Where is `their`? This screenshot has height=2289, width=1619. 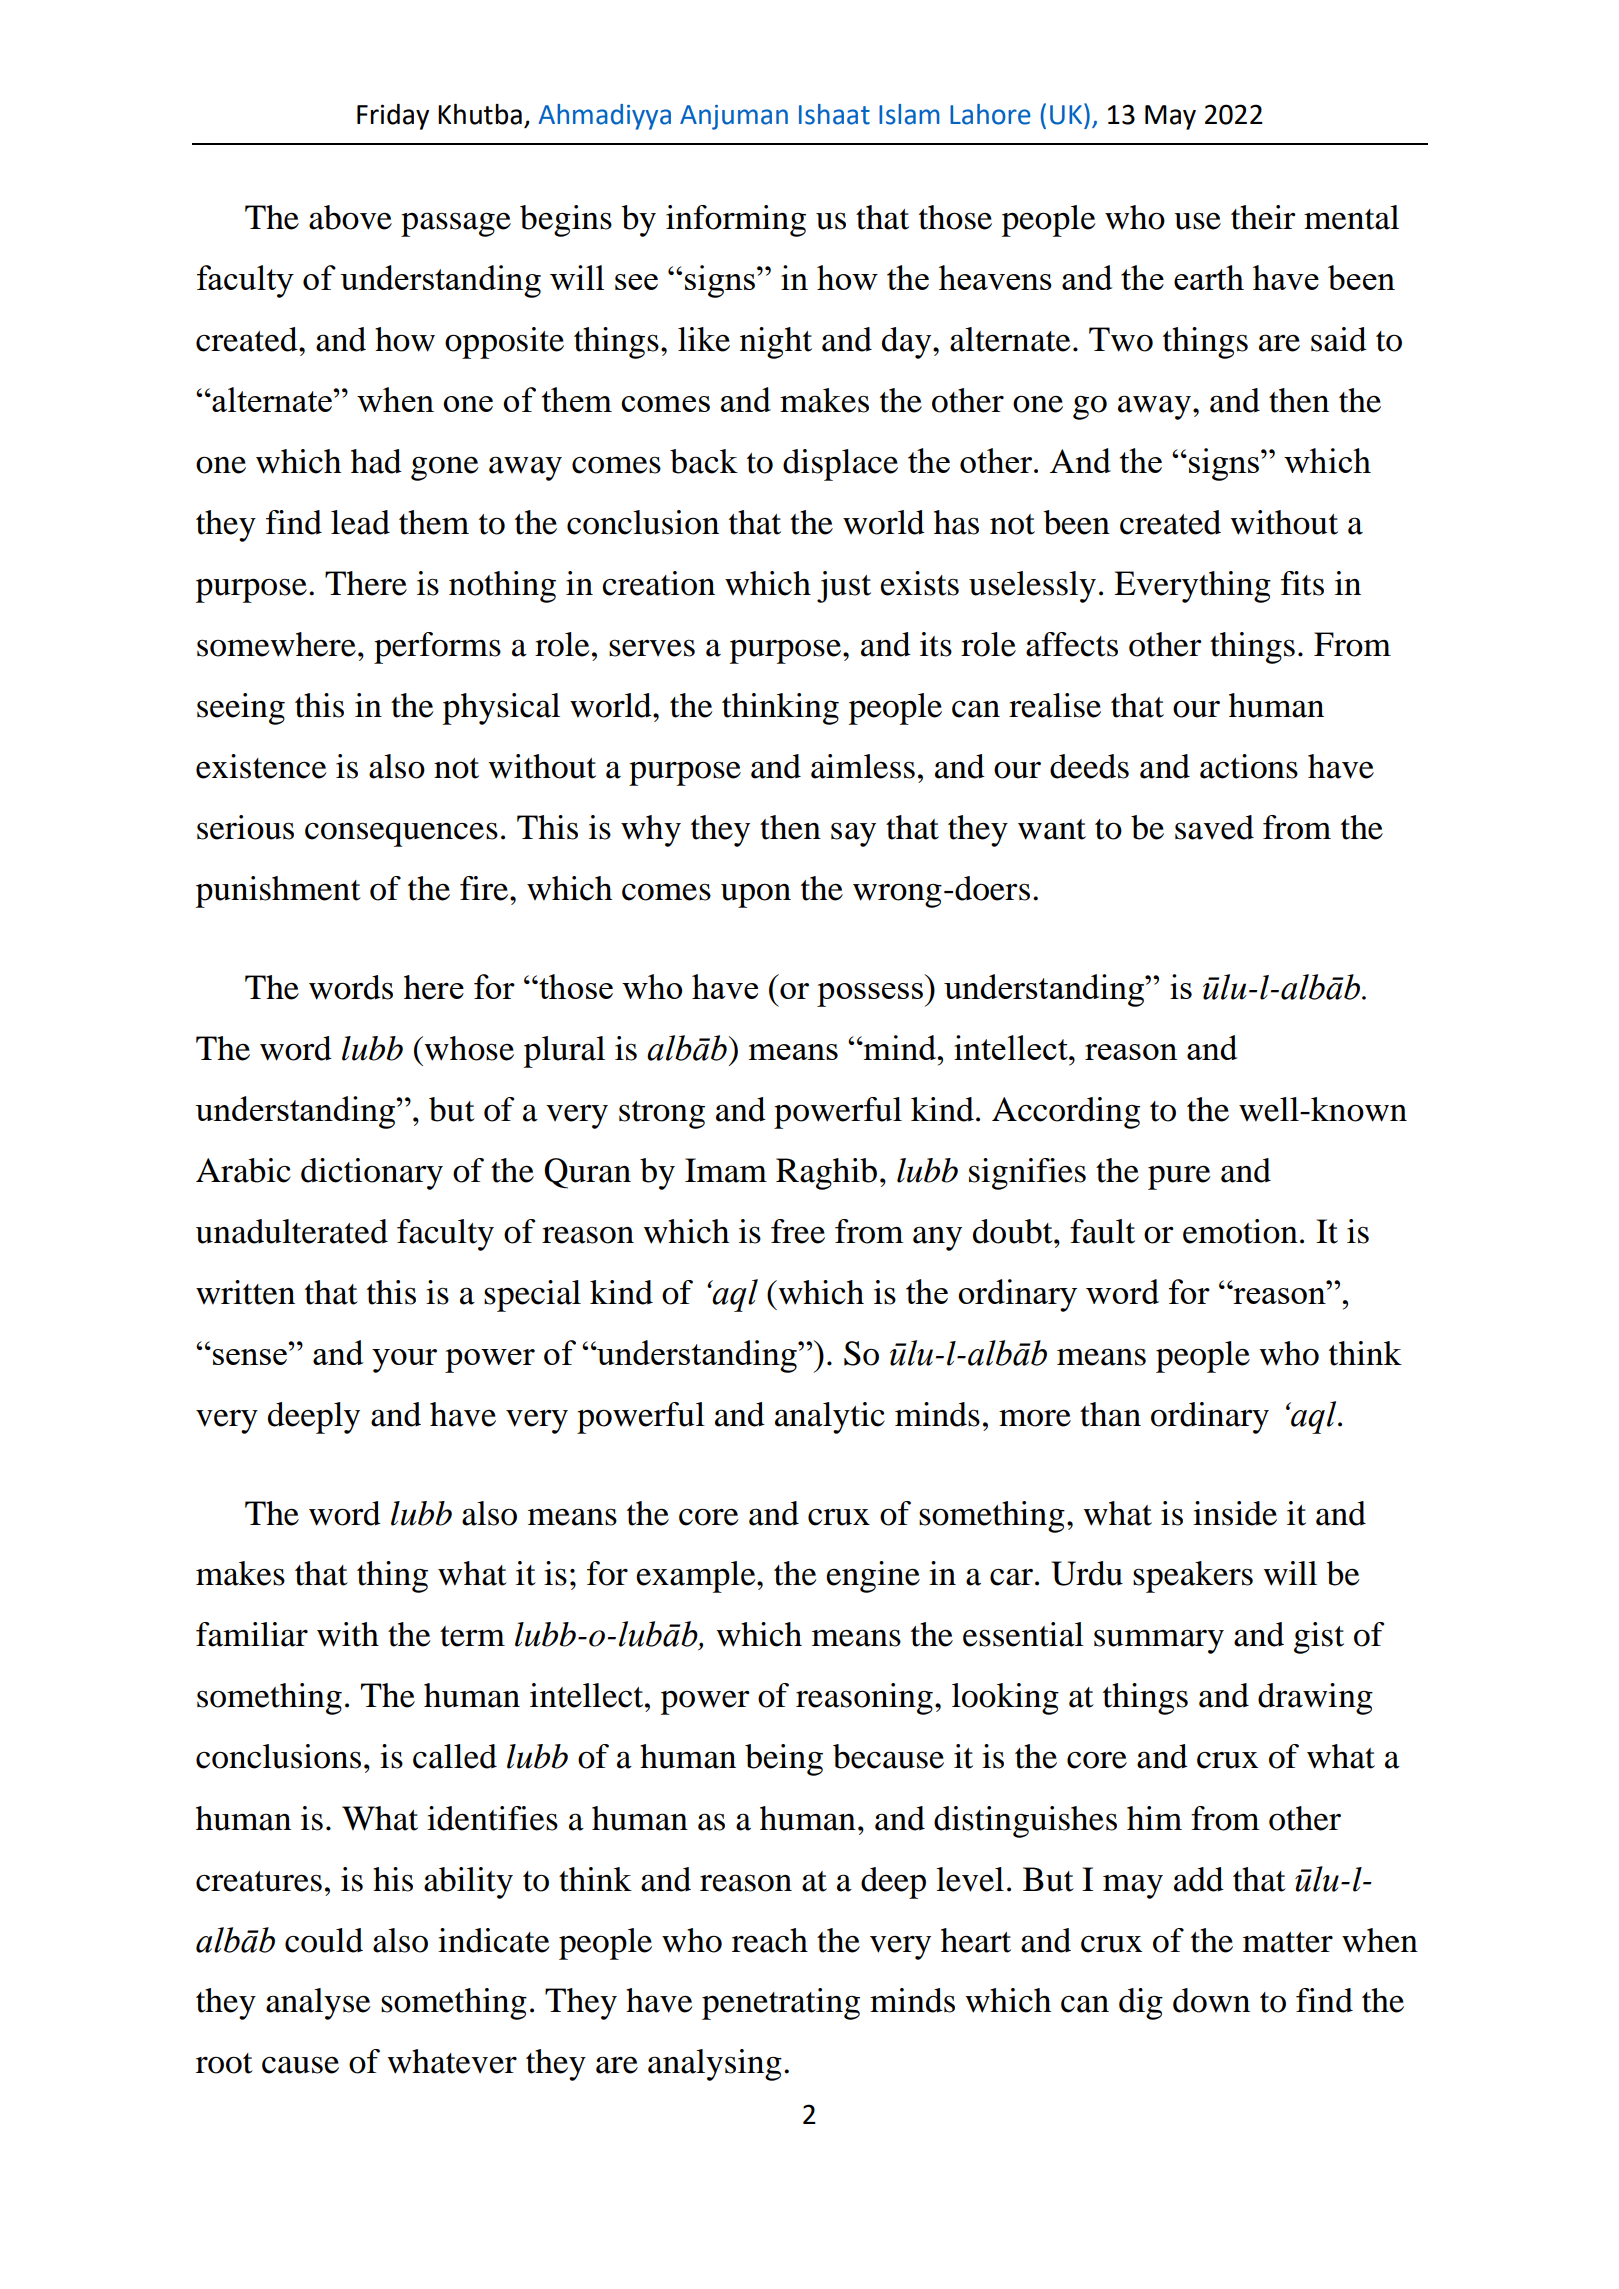 their is located at coordinates (1263, 217).
